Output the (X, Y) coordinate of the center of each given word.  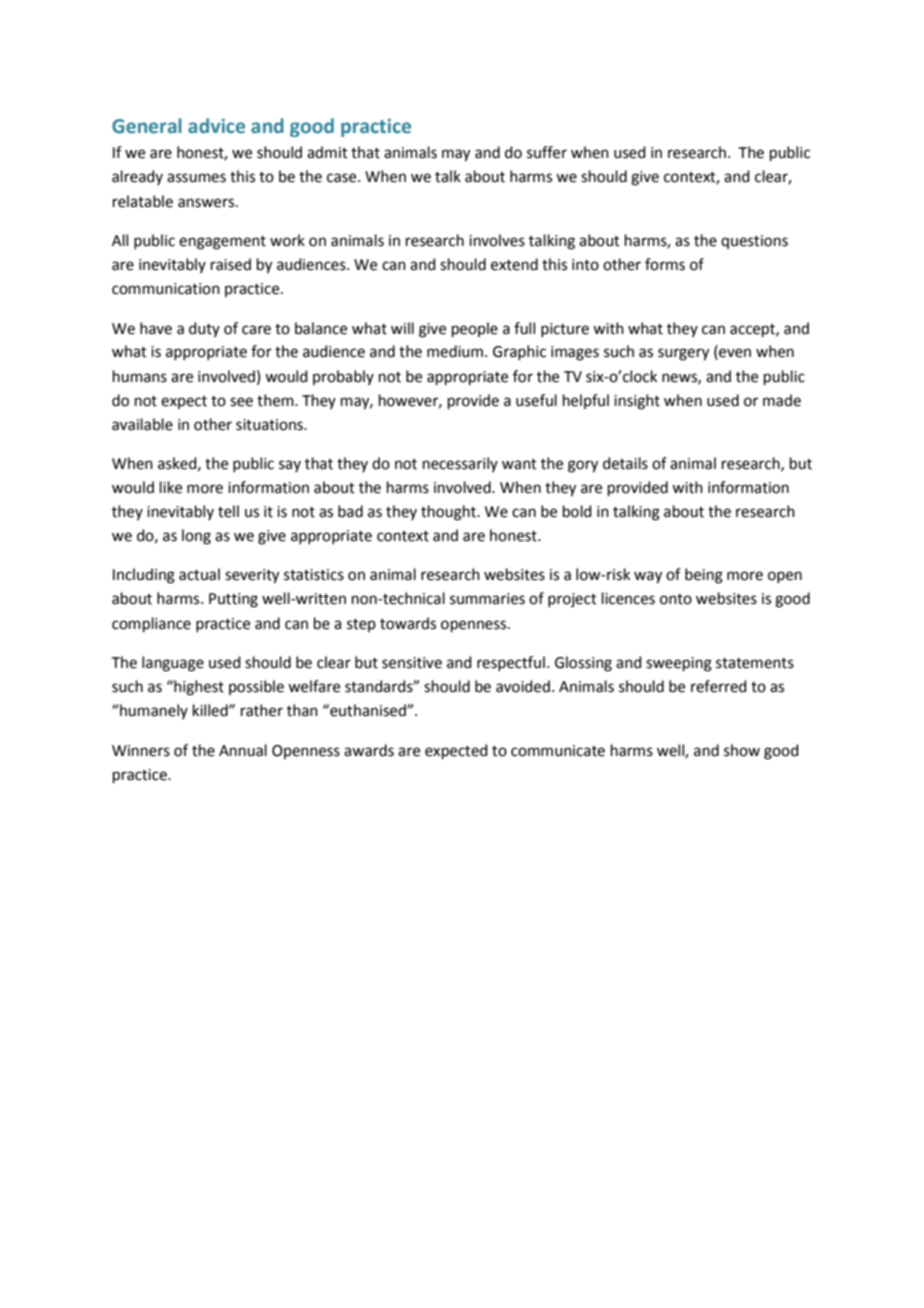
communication (166, 289)
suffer (547, 152)
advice (216, 126)
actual (199, 574)
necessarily (460, 464)
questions (754, 242)
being (704, 576)
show (742, 750)
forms (665, 264)
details (625, 463)
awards (369, 750)
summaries (487, 599)
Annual (243, 750)
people (475, 329)
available (142, 424)
